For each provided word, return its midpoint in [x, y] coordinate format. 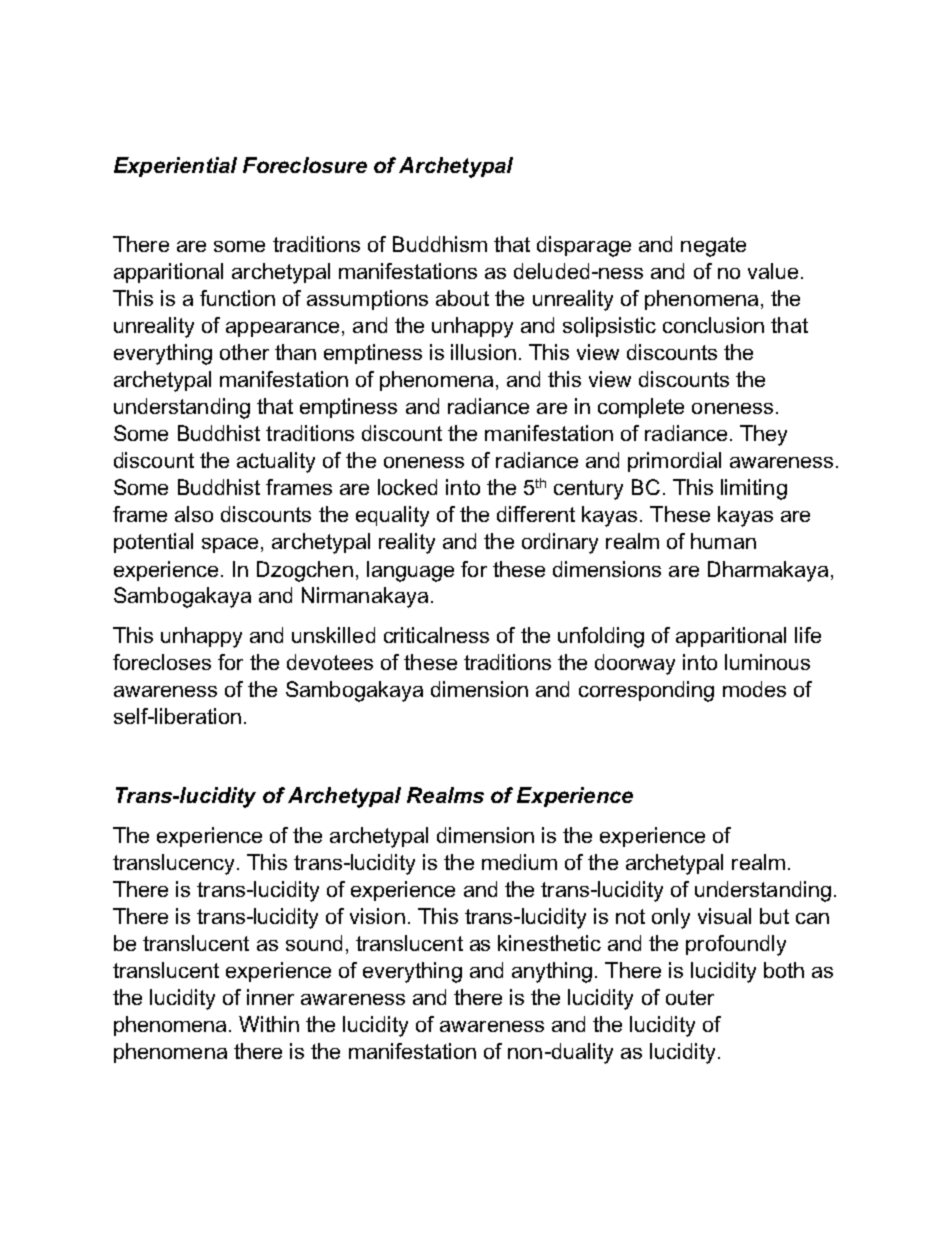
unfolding [601, 637]
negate [713, 247]
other [244, 352]
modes [754, 689]
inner [270, 997]
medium [519, 862]
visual [724, 916]
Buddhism [440, 244]
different [536, 514]
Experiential [175, 167]
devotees [330, 662]
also [194, 514]
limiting [754, 489]
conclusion [713, 325]
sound [314, 943]
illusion [483, 352]
